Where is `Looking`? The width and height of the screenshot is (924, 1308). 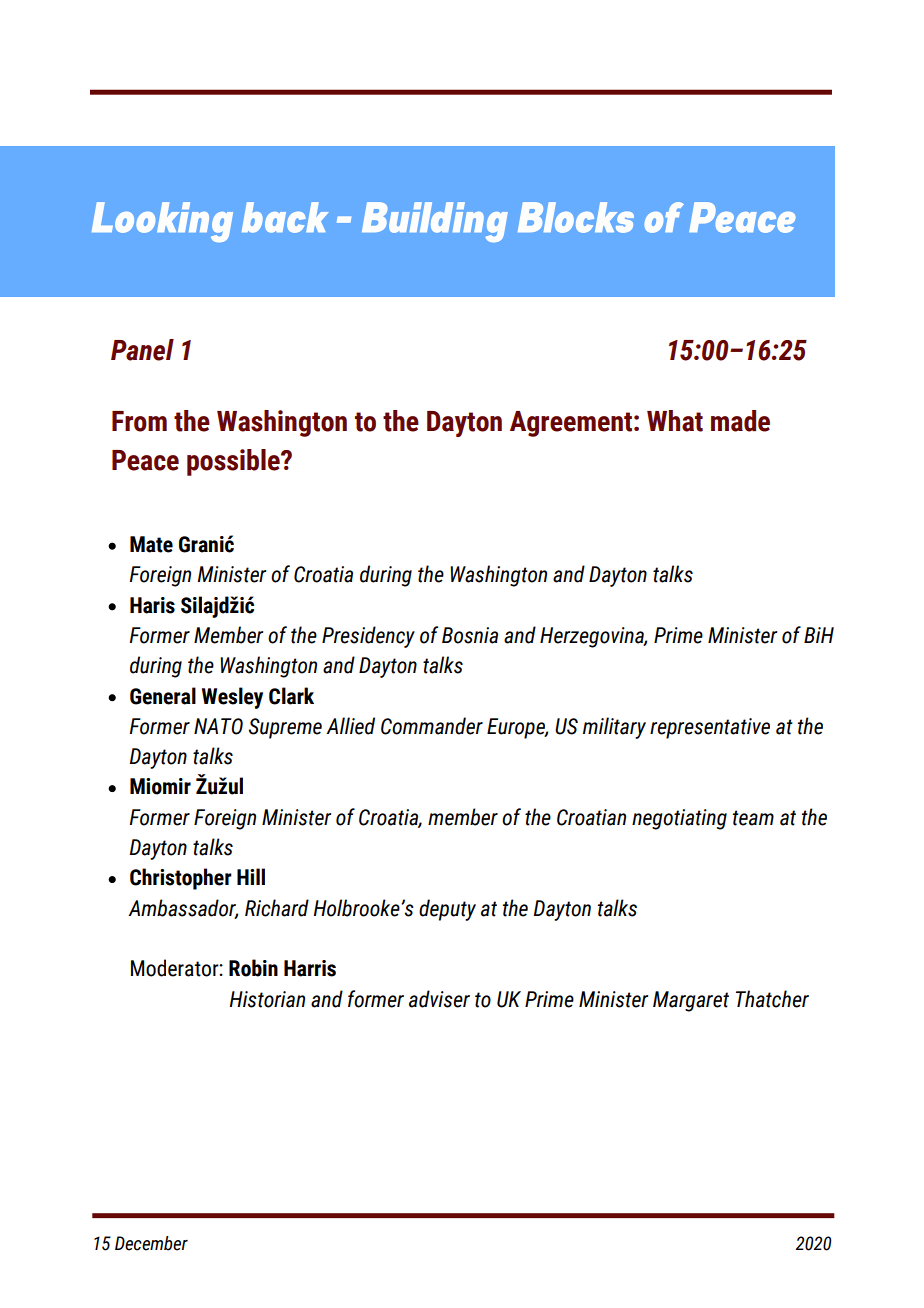
Looking is located at coordinates (162, 222).
